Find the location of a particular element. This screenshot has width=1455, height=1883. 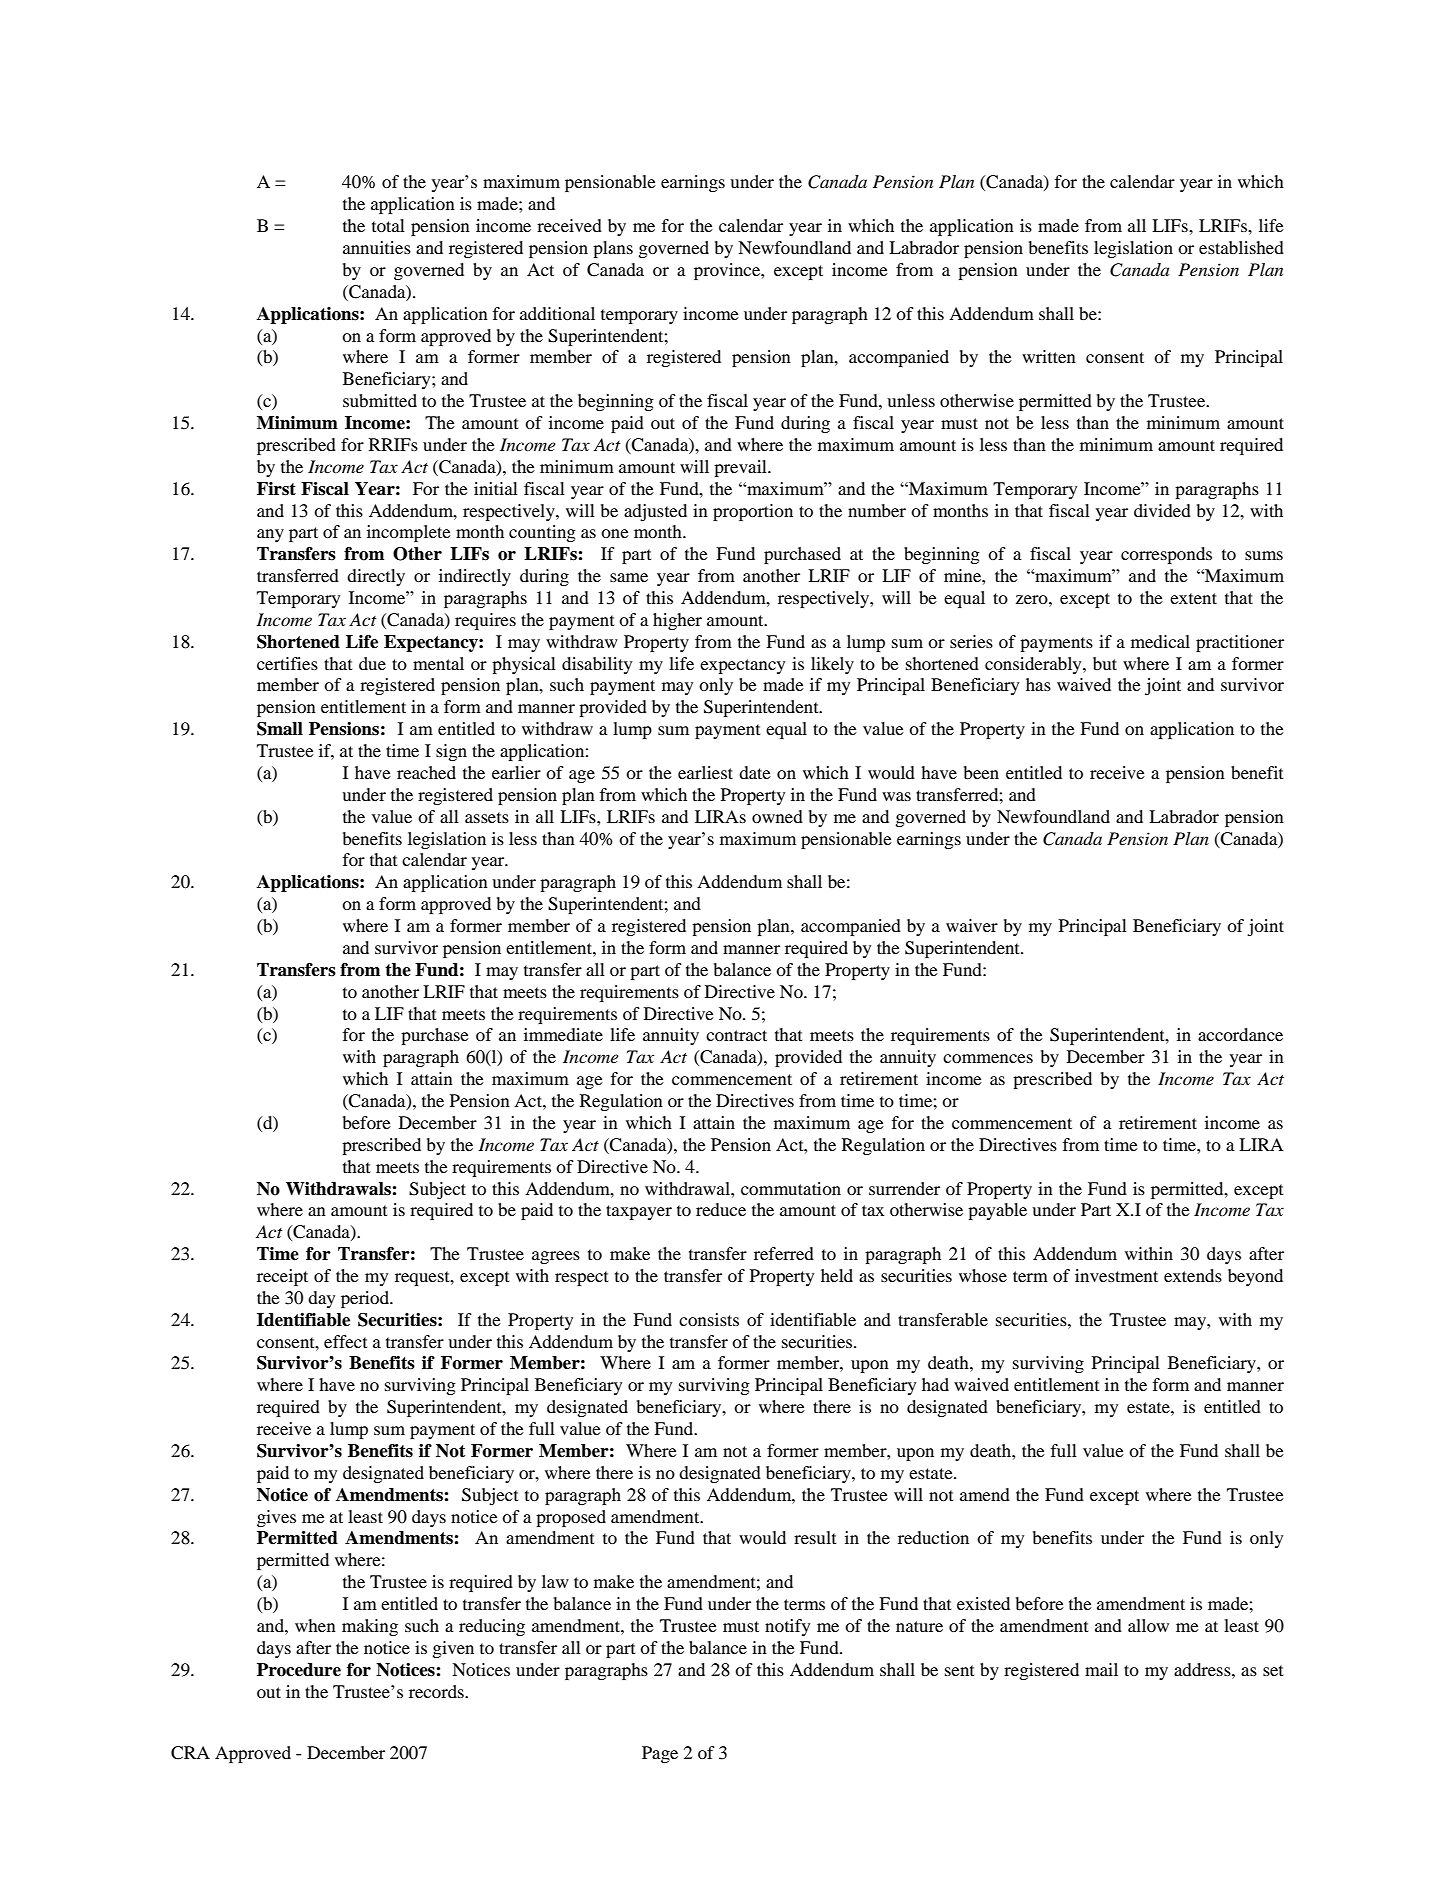

Page is located at coordinates (660, 1754).
